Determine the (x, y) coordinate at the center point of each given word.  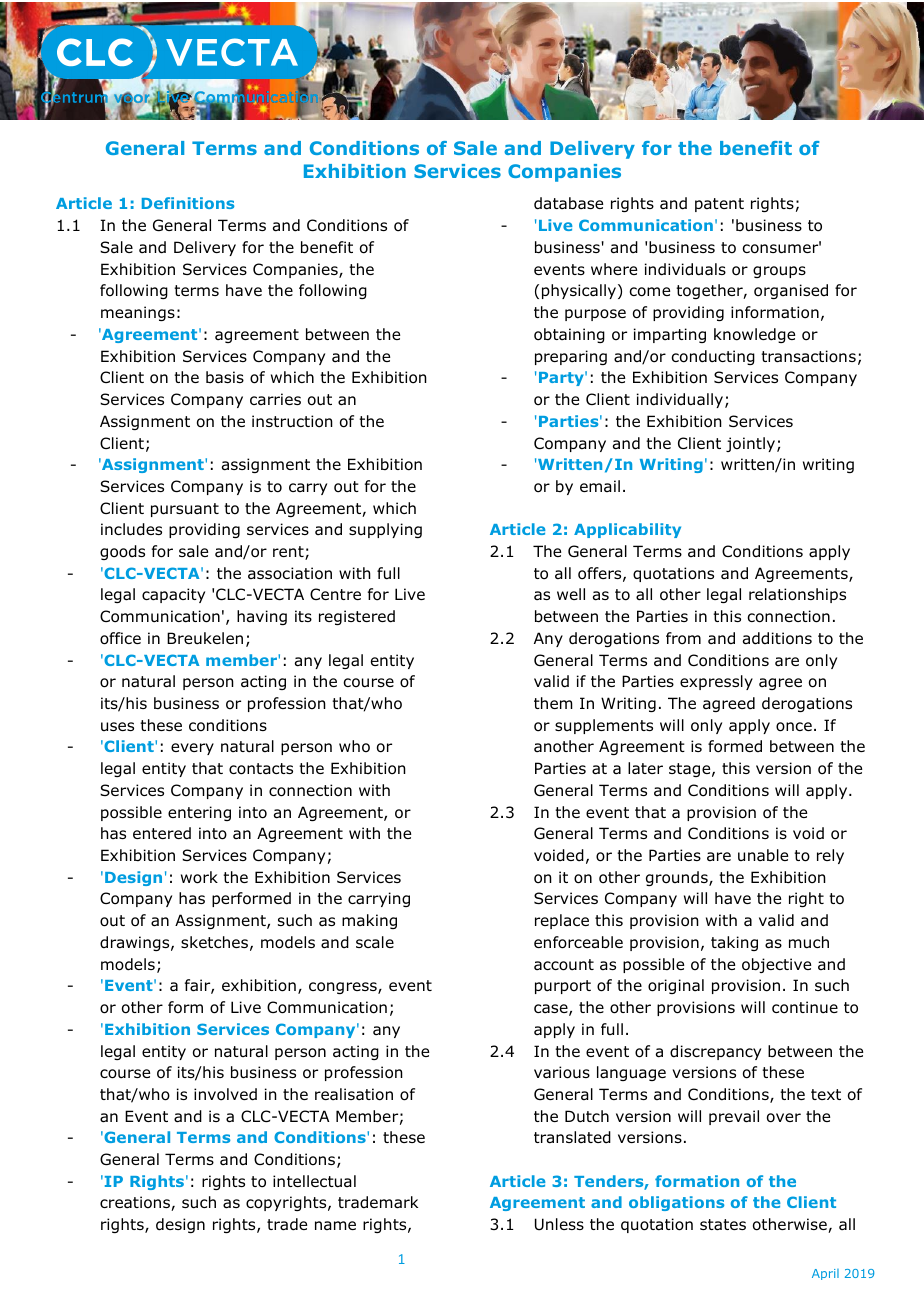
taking (734, 943)
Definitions (188, 203)
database (568, 203)
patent (719, 205)
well (571, 594)
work (199, 877)
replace (562, 921)
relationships (797, 595)
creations (136, 1203)
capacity (173, 595)
